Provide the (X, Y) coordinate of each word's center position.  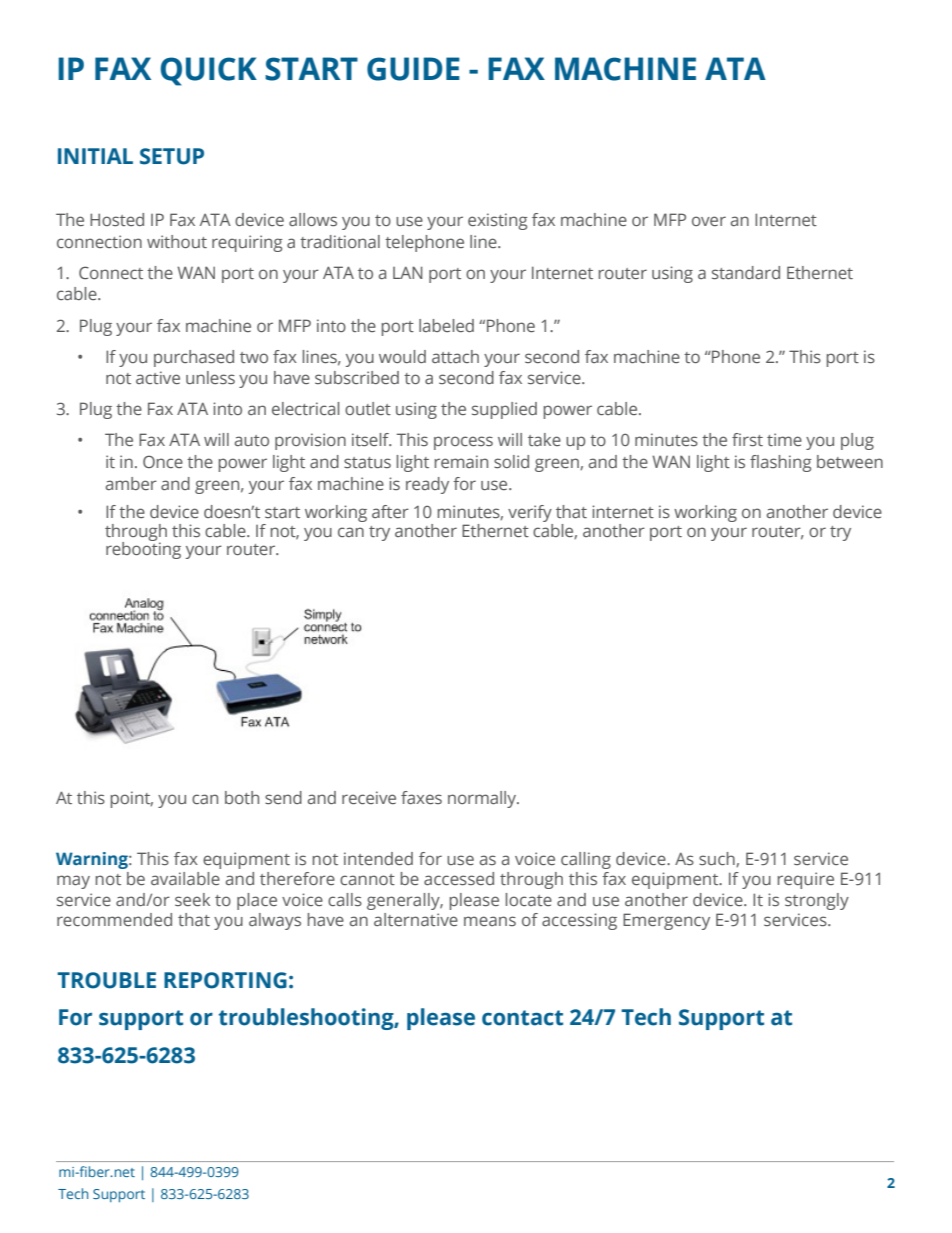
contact (522, 1018)
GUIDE (413, 69)
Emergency (666, 921)
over (709, 221)
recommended (114, 919)
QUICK (209, 71)
